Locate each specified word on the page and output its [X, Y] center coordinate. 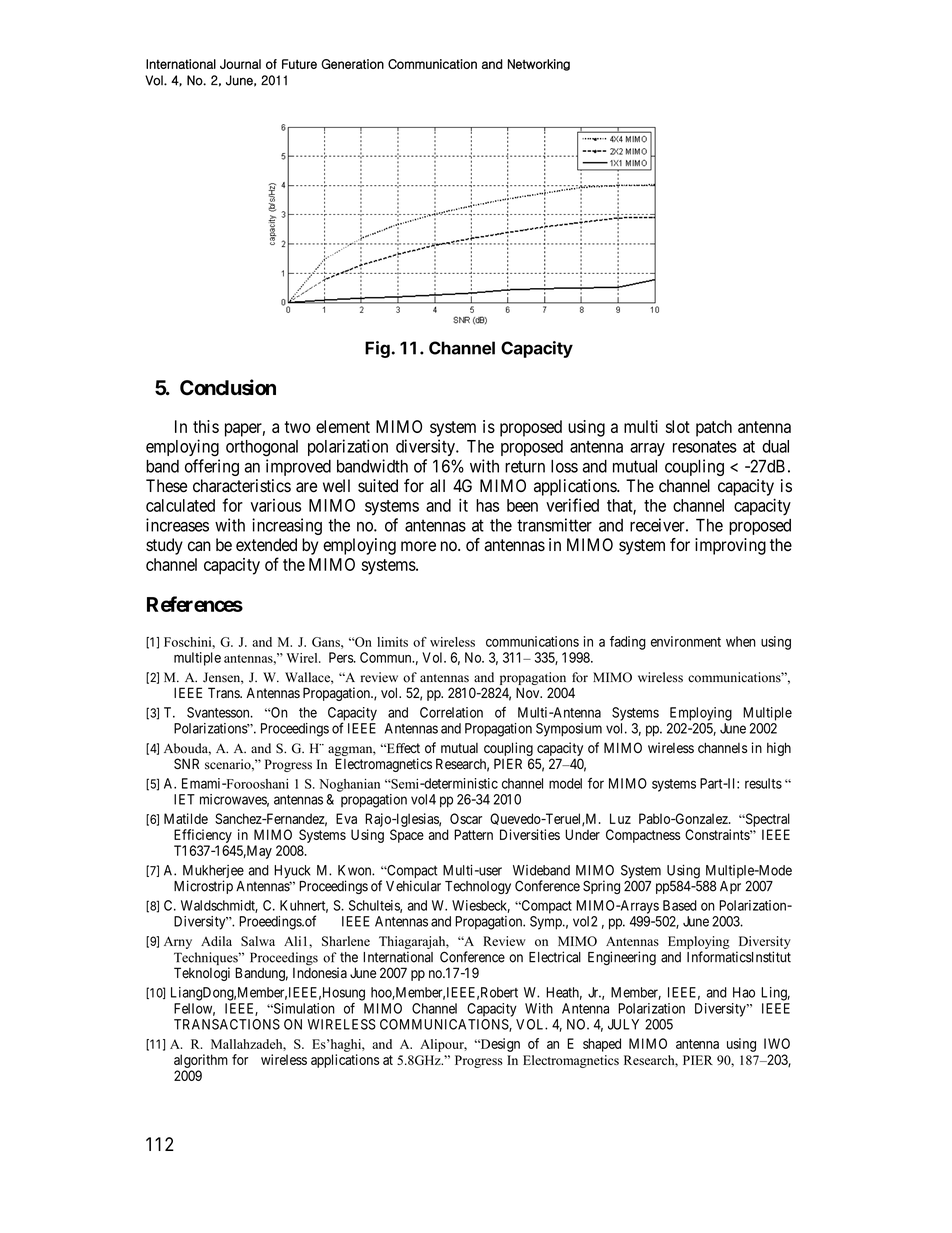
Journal [240, 64]
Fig [377, 349]
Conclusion [228, 387]
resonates [705, 447]
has [487, 505]
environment [686, 641]
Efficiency [203, 836]
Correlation [451, 712]
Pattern [473, 834]
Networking [539, 65]
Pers [342, 657]
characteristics [242, 486]
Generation [352, 64]
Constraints [718, 834]
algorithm [201, 1061]
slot [678, 426]
